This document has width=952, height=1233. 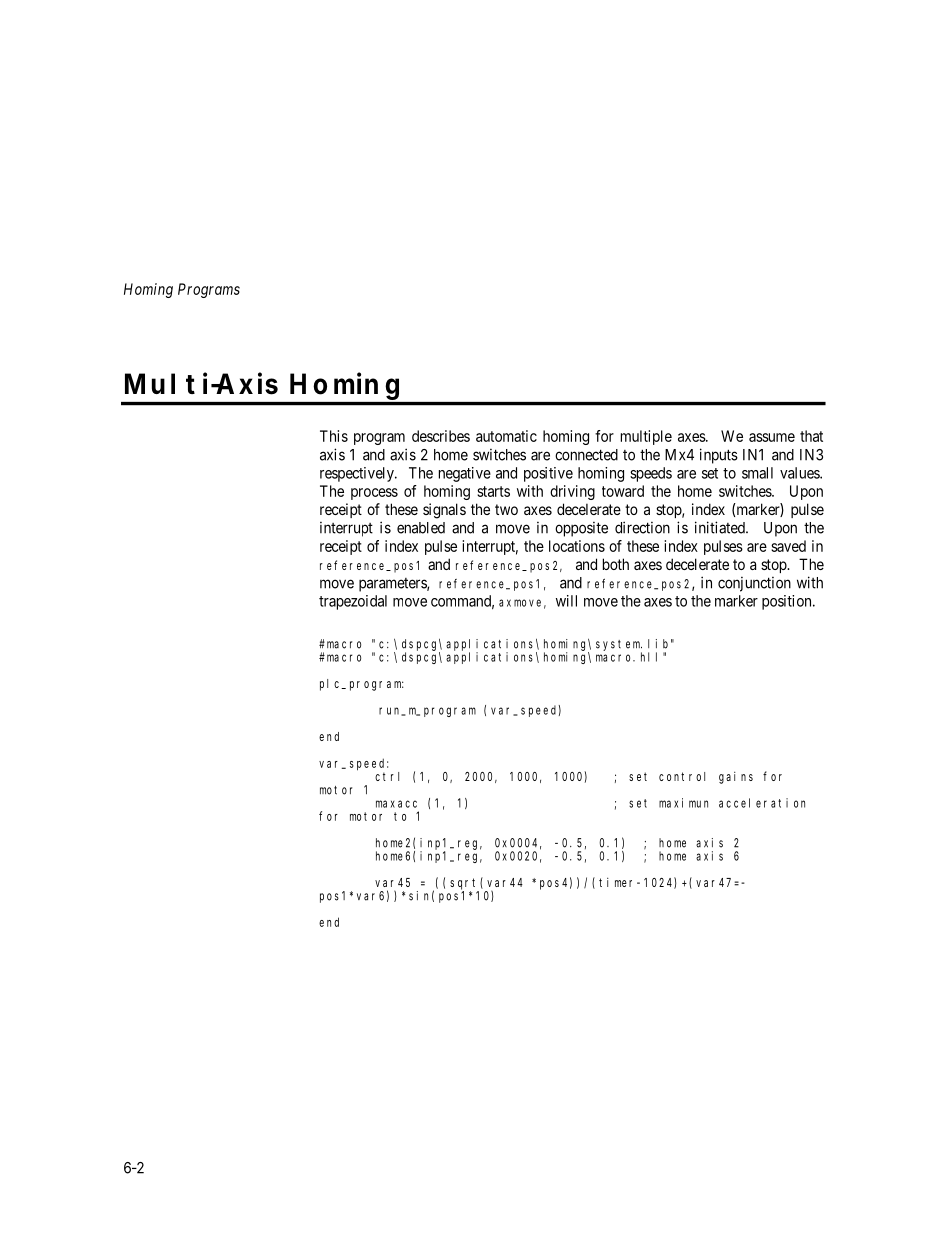 What do you see at coordinates (353, 602) in the document?
I see `trapezoidal` at bounding box center [353, 602].
